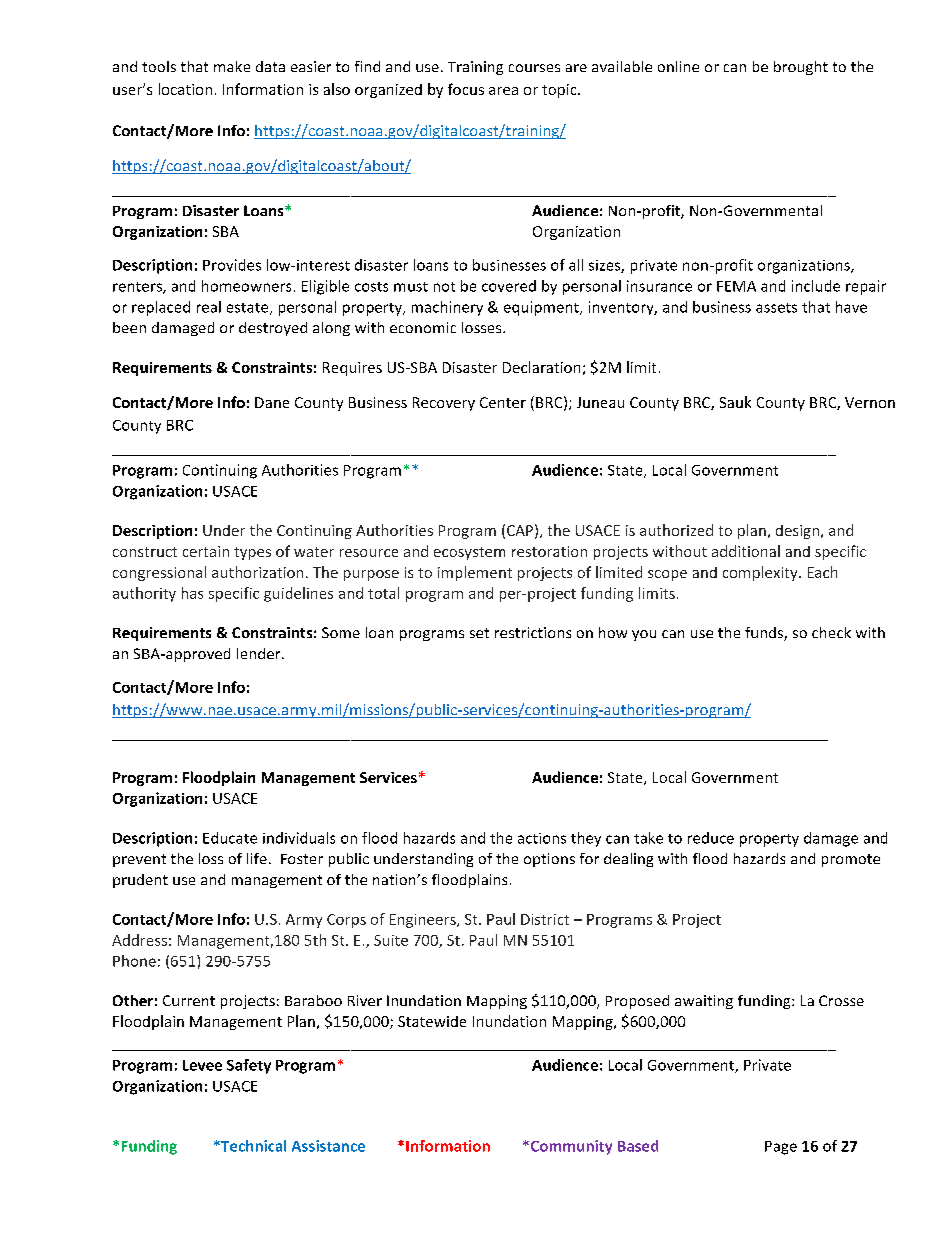 Image resolution: width=952 pixels, height=1233 pixels. What do you see at coordinates (209, 307) in the screenshot?
I see `real` at bounding box center [209, 307].
